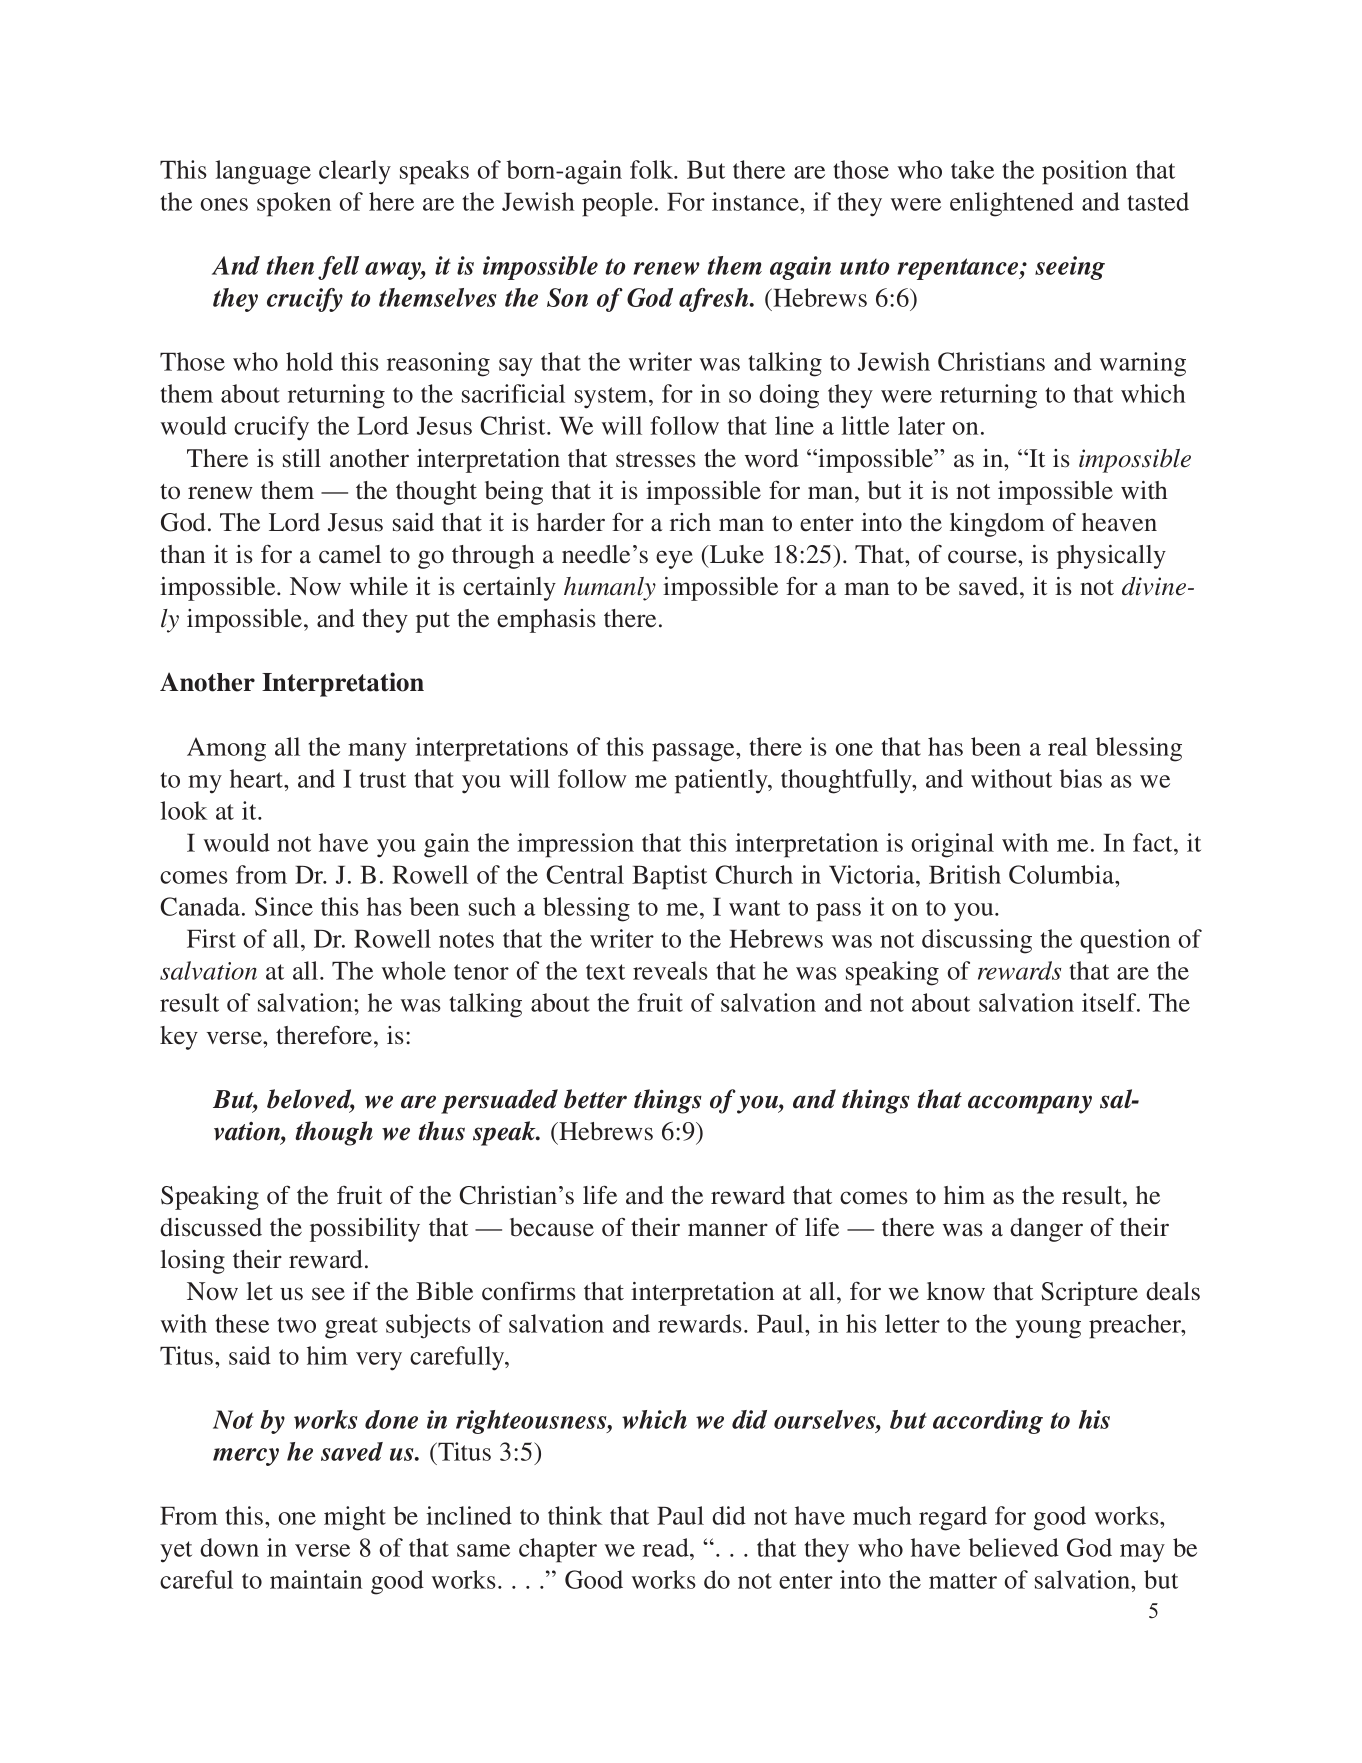  What do you see at coordinates (617, 204) in the screenshot?
I see `people` at bounding box center [617, 204].
